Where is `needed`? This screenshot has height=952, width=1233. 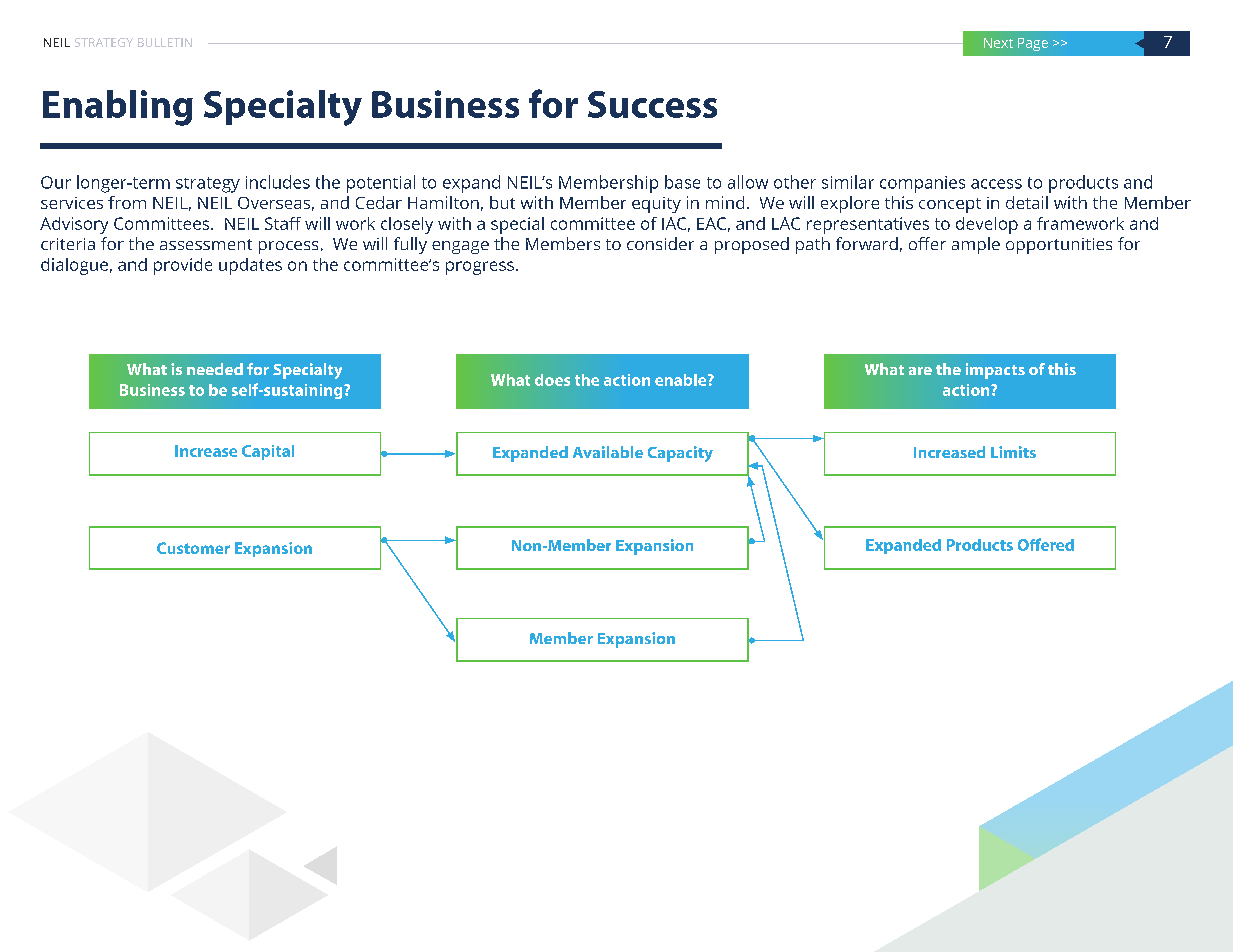 needed is located at coordinates (215, 369).
